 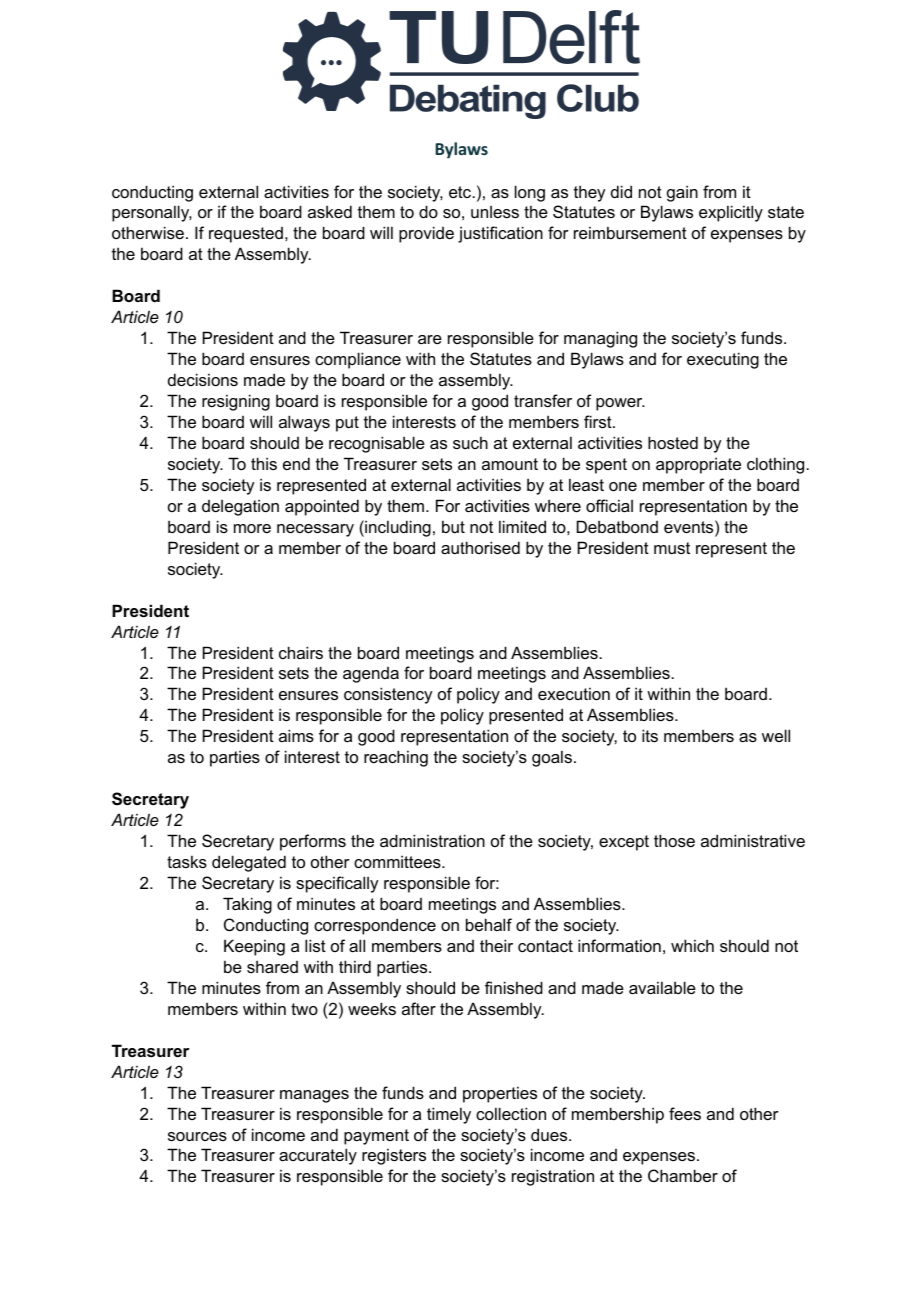 I want to click on explicitly, so click(x=731, y=213).
